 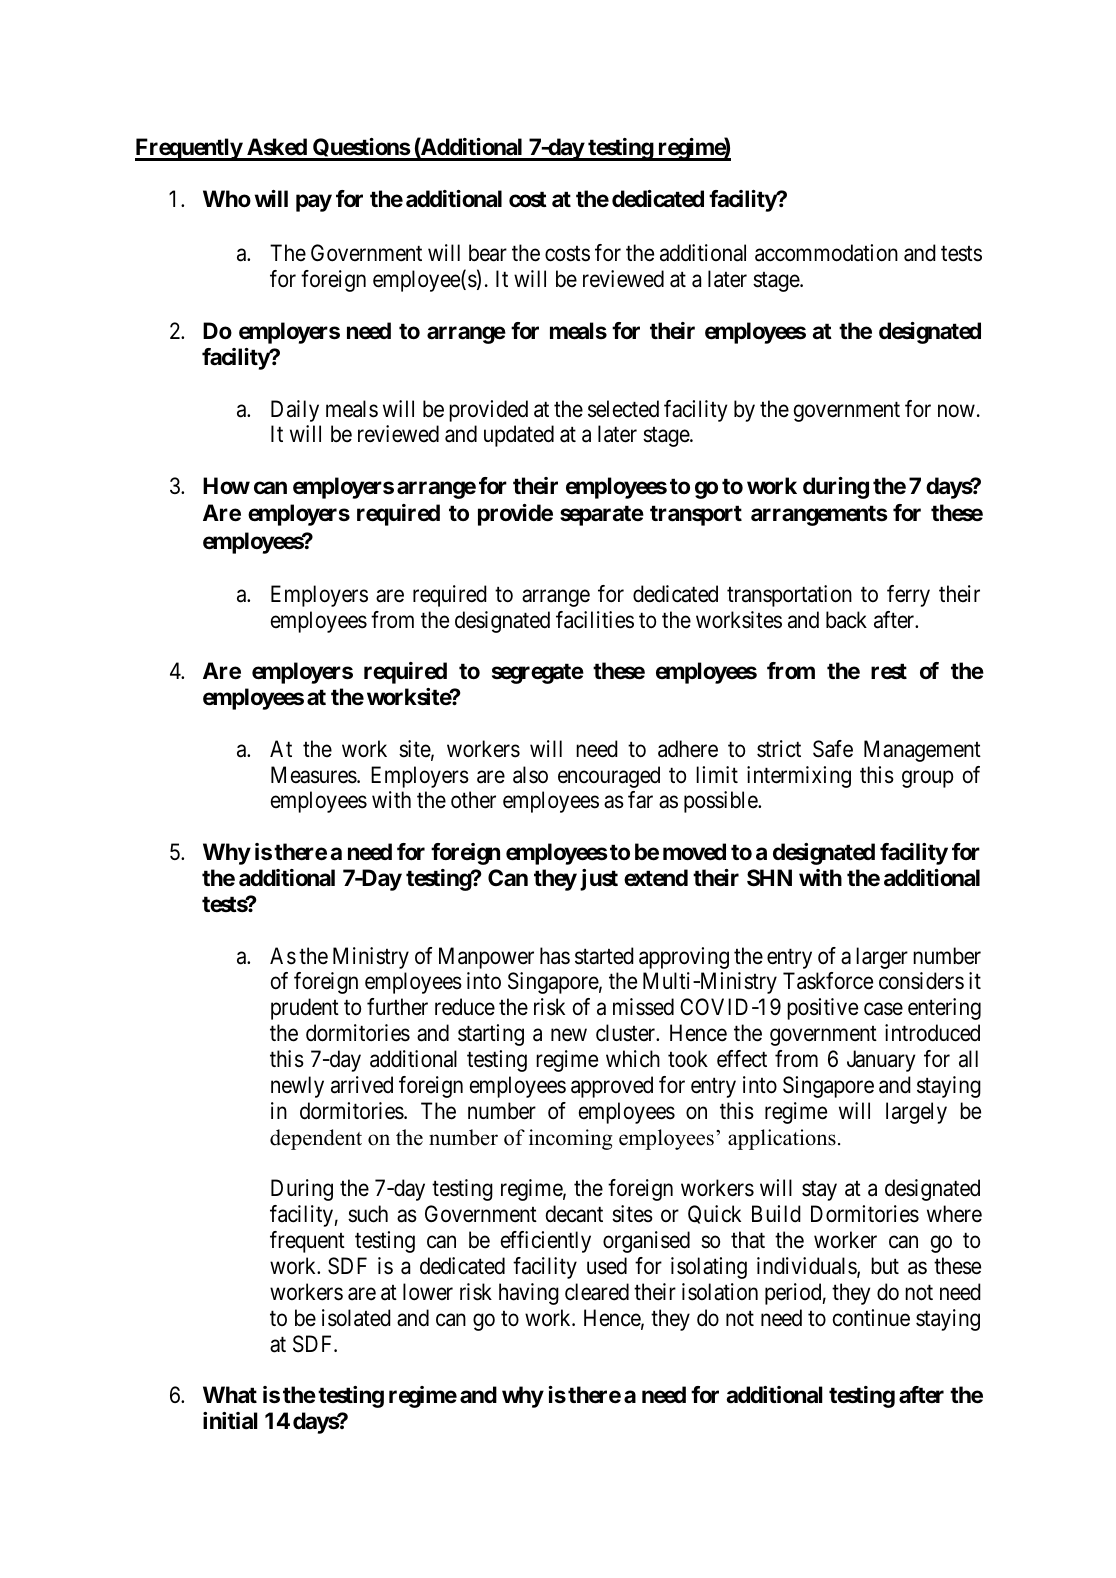 I want to click on continue, so click(x=871, y=1318).
